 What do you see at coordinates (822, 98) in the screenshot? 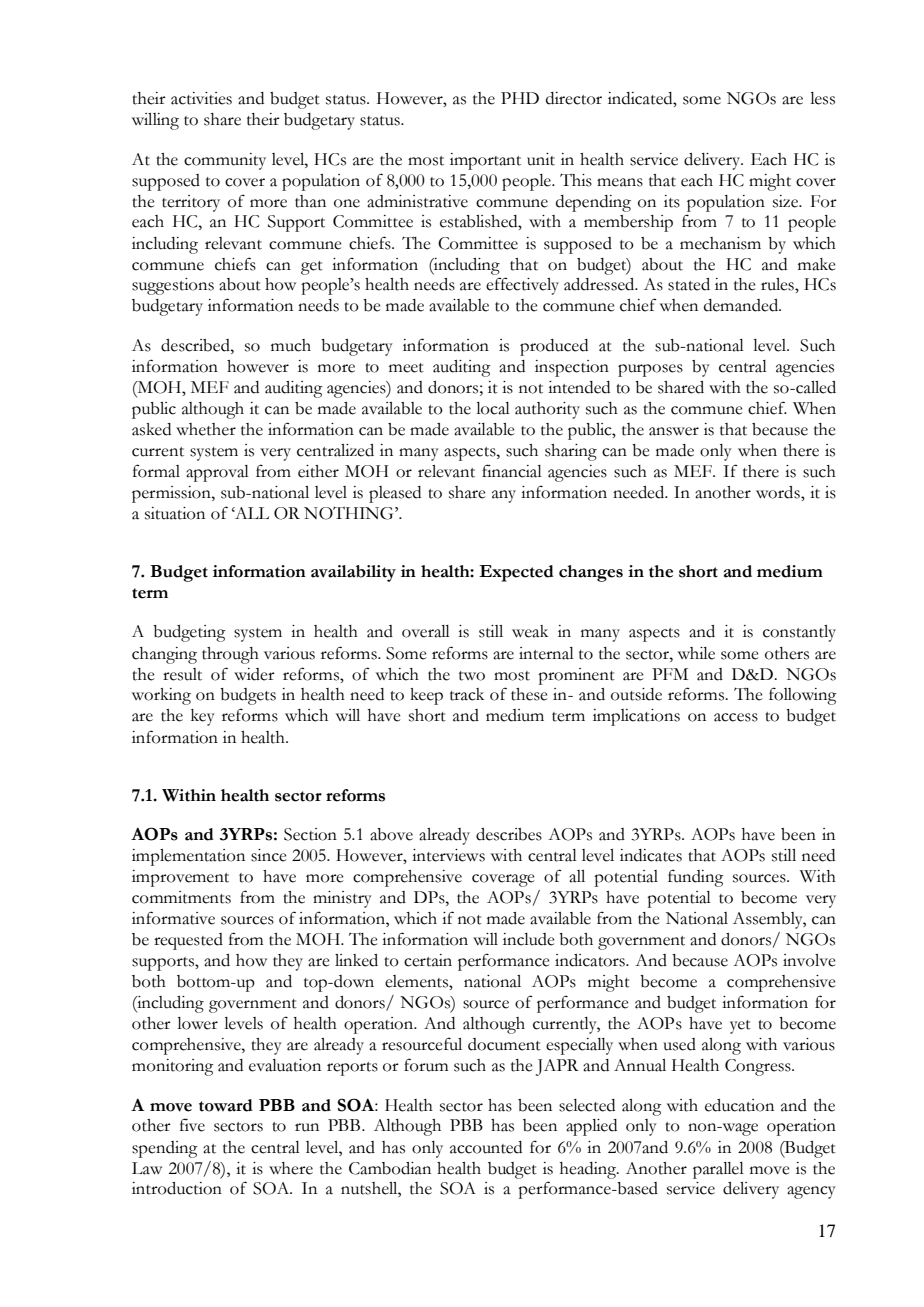
I see `less` at bounding box center [822, 98].
